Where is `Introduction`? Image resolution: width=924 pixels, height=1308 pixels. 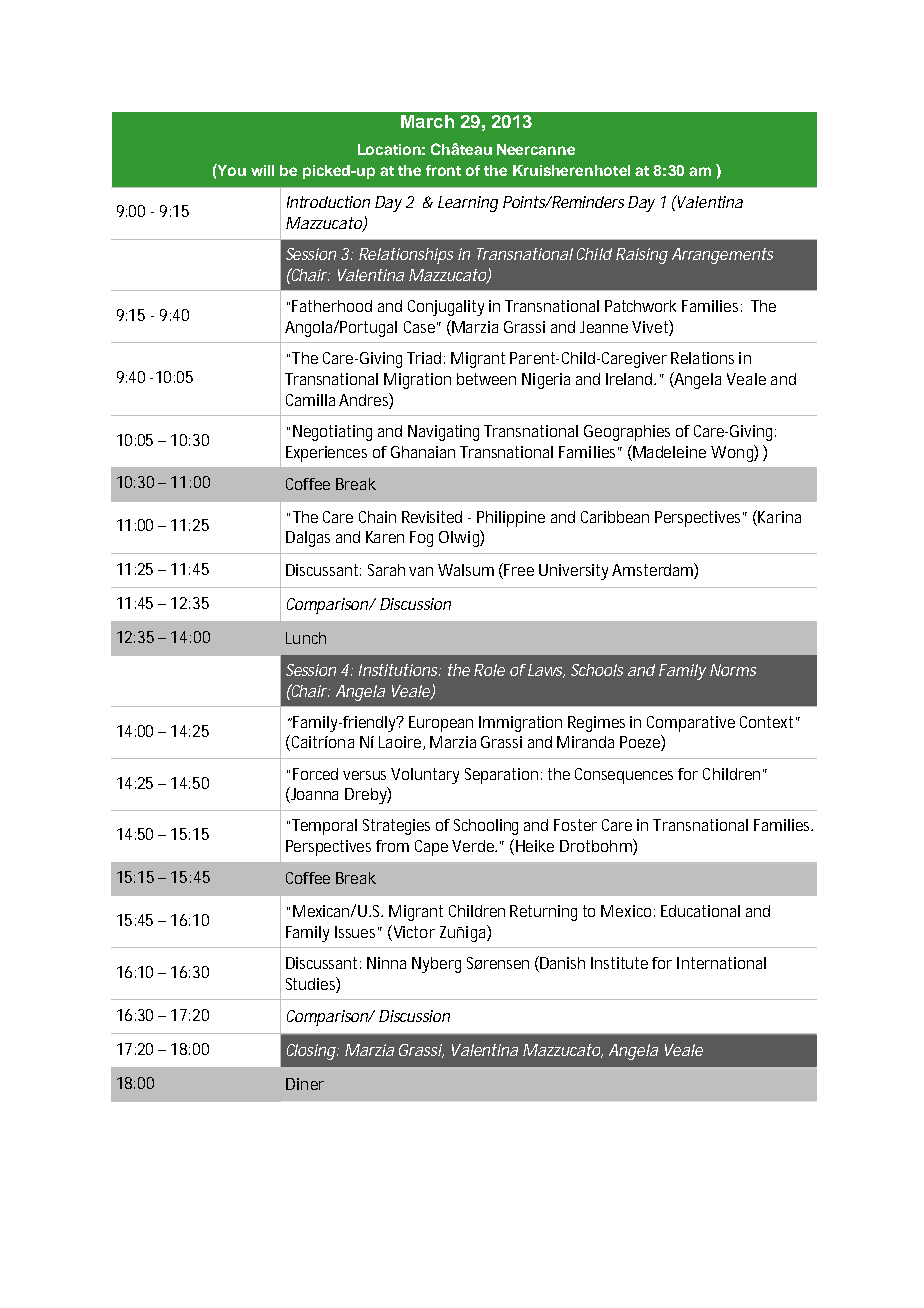 Introduction is located at coordinates (328, 202).
